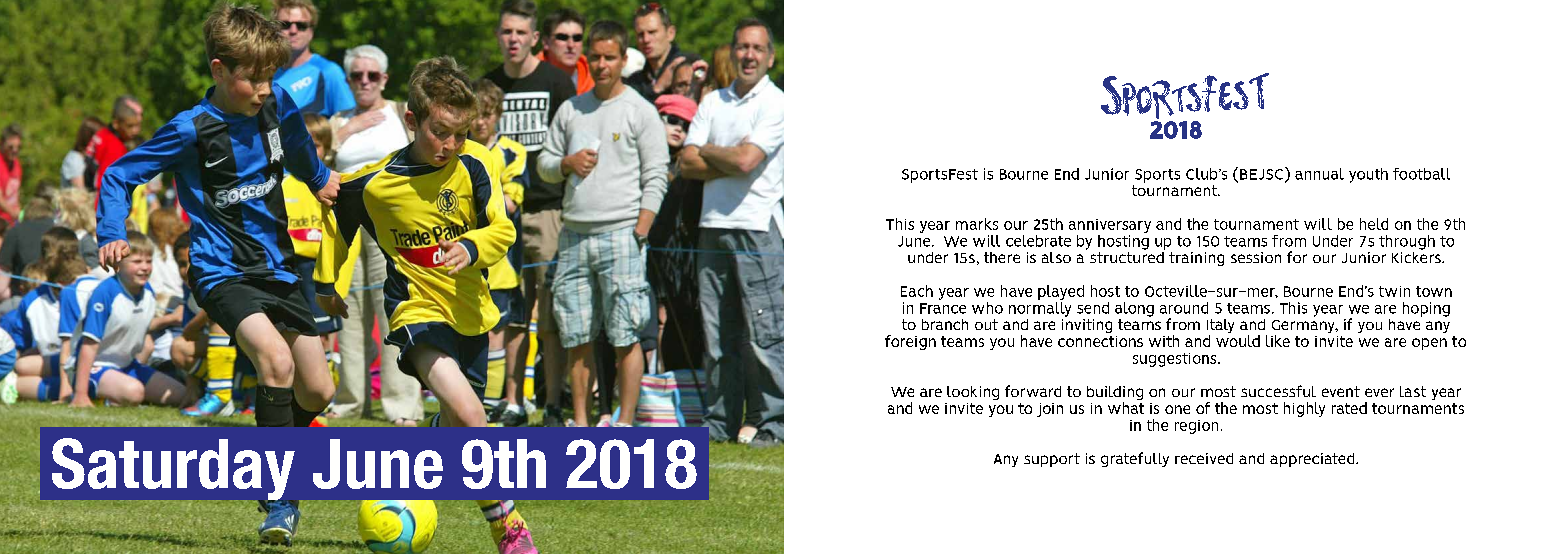  Describe the element at coordinates (973, 393) in the screenshot. I see `looking` at that location.
